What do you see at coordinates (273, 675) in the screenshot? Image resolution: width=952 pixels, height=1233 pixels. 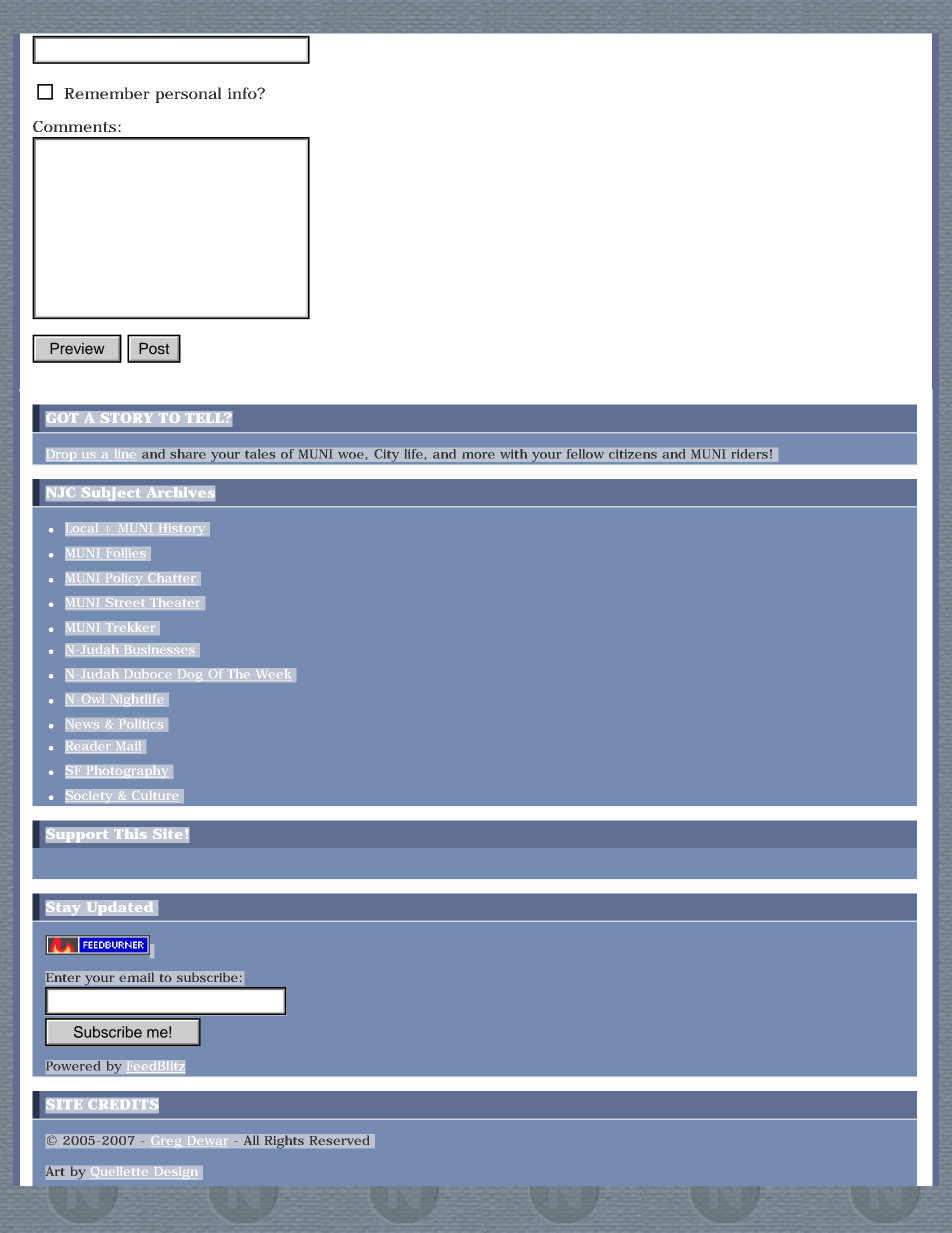 I see `Week` at bounding box center [273, 675].
